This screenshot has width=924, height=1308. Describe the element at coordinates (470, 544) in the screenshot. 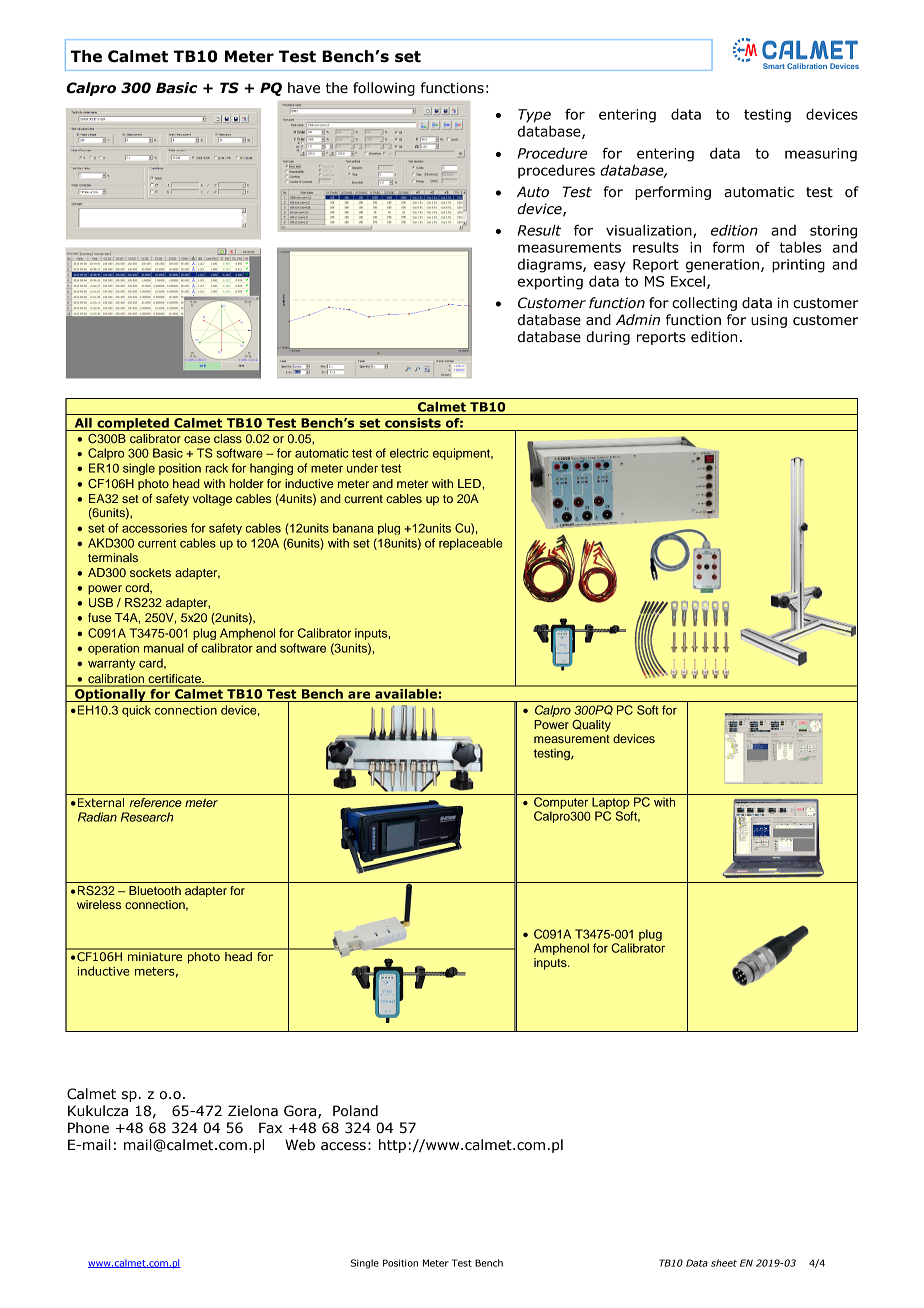

I see `replaceable` at that location.
